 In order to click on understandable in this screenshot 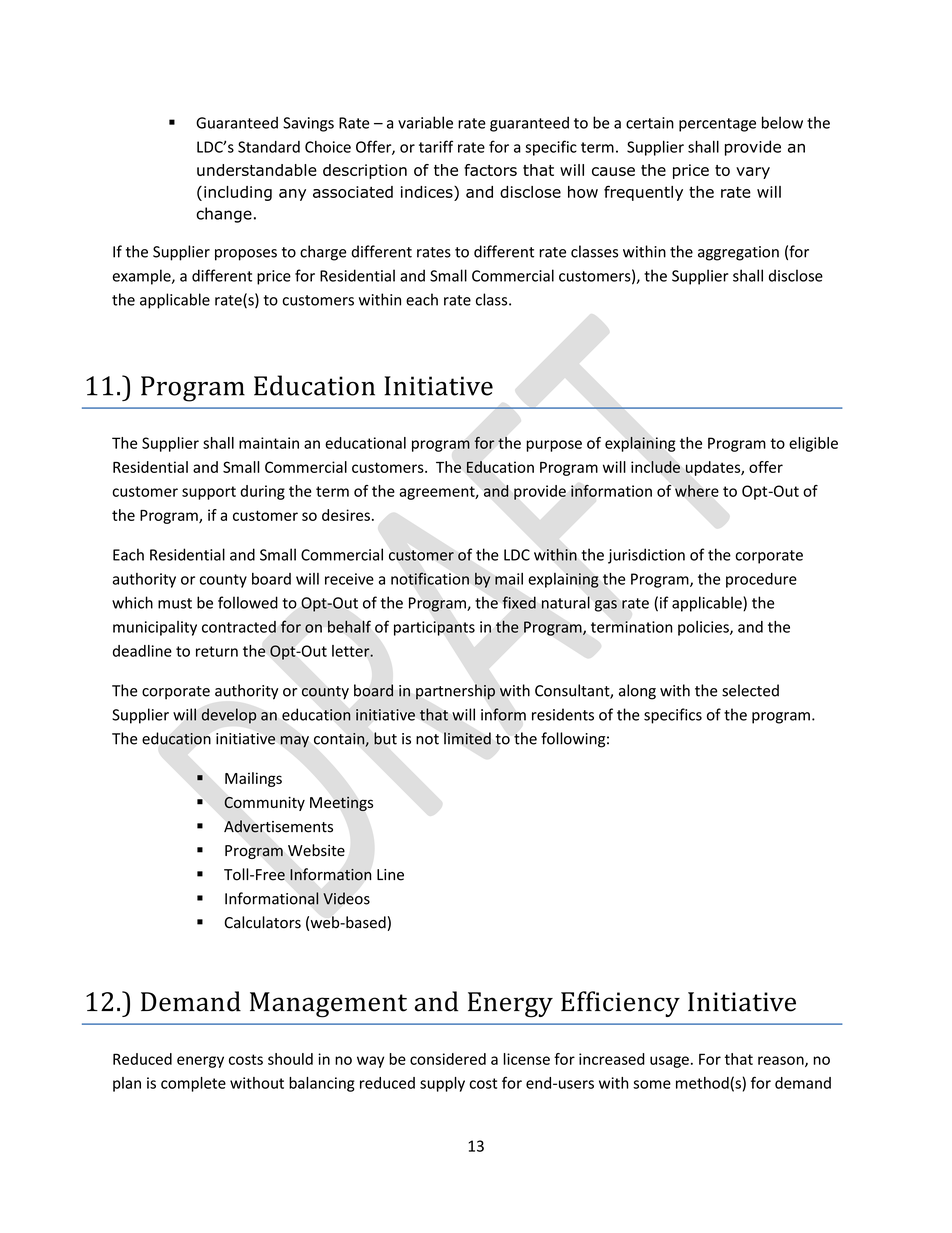, I will do `click(257, 170)`.
